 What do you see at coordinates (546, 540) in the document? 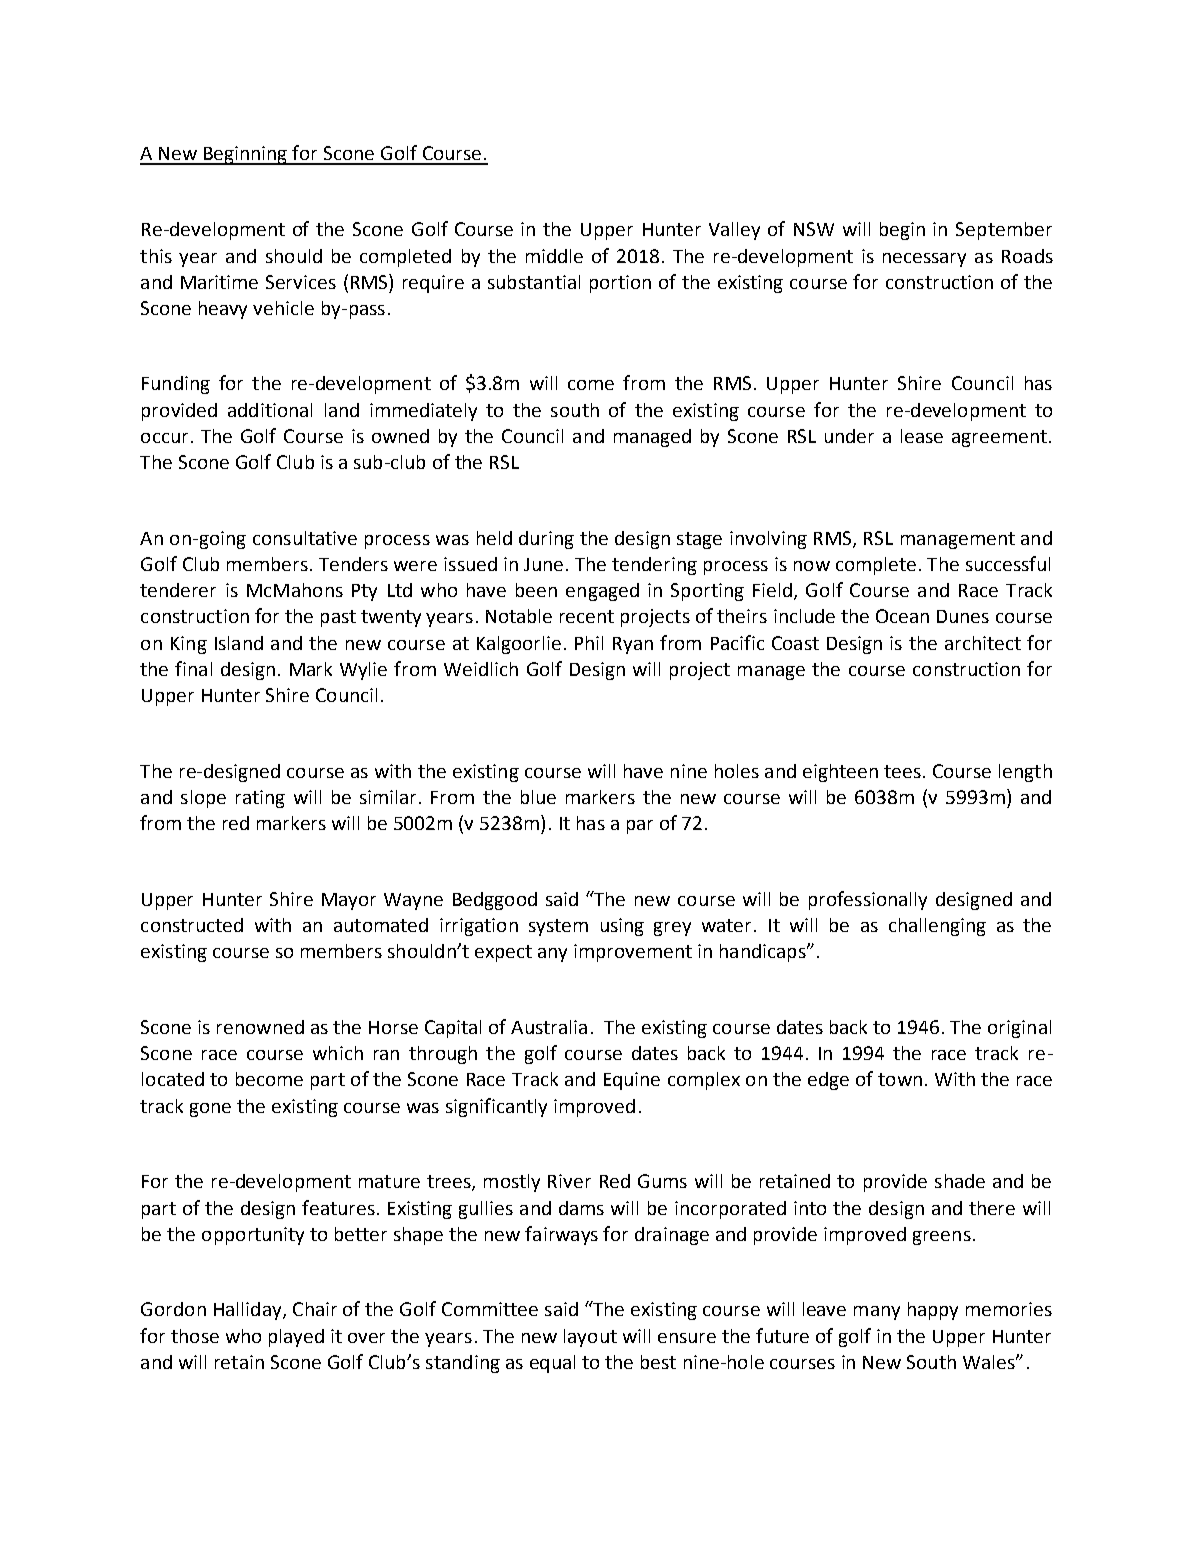
I see `during` at bounding box center [546, 540].
